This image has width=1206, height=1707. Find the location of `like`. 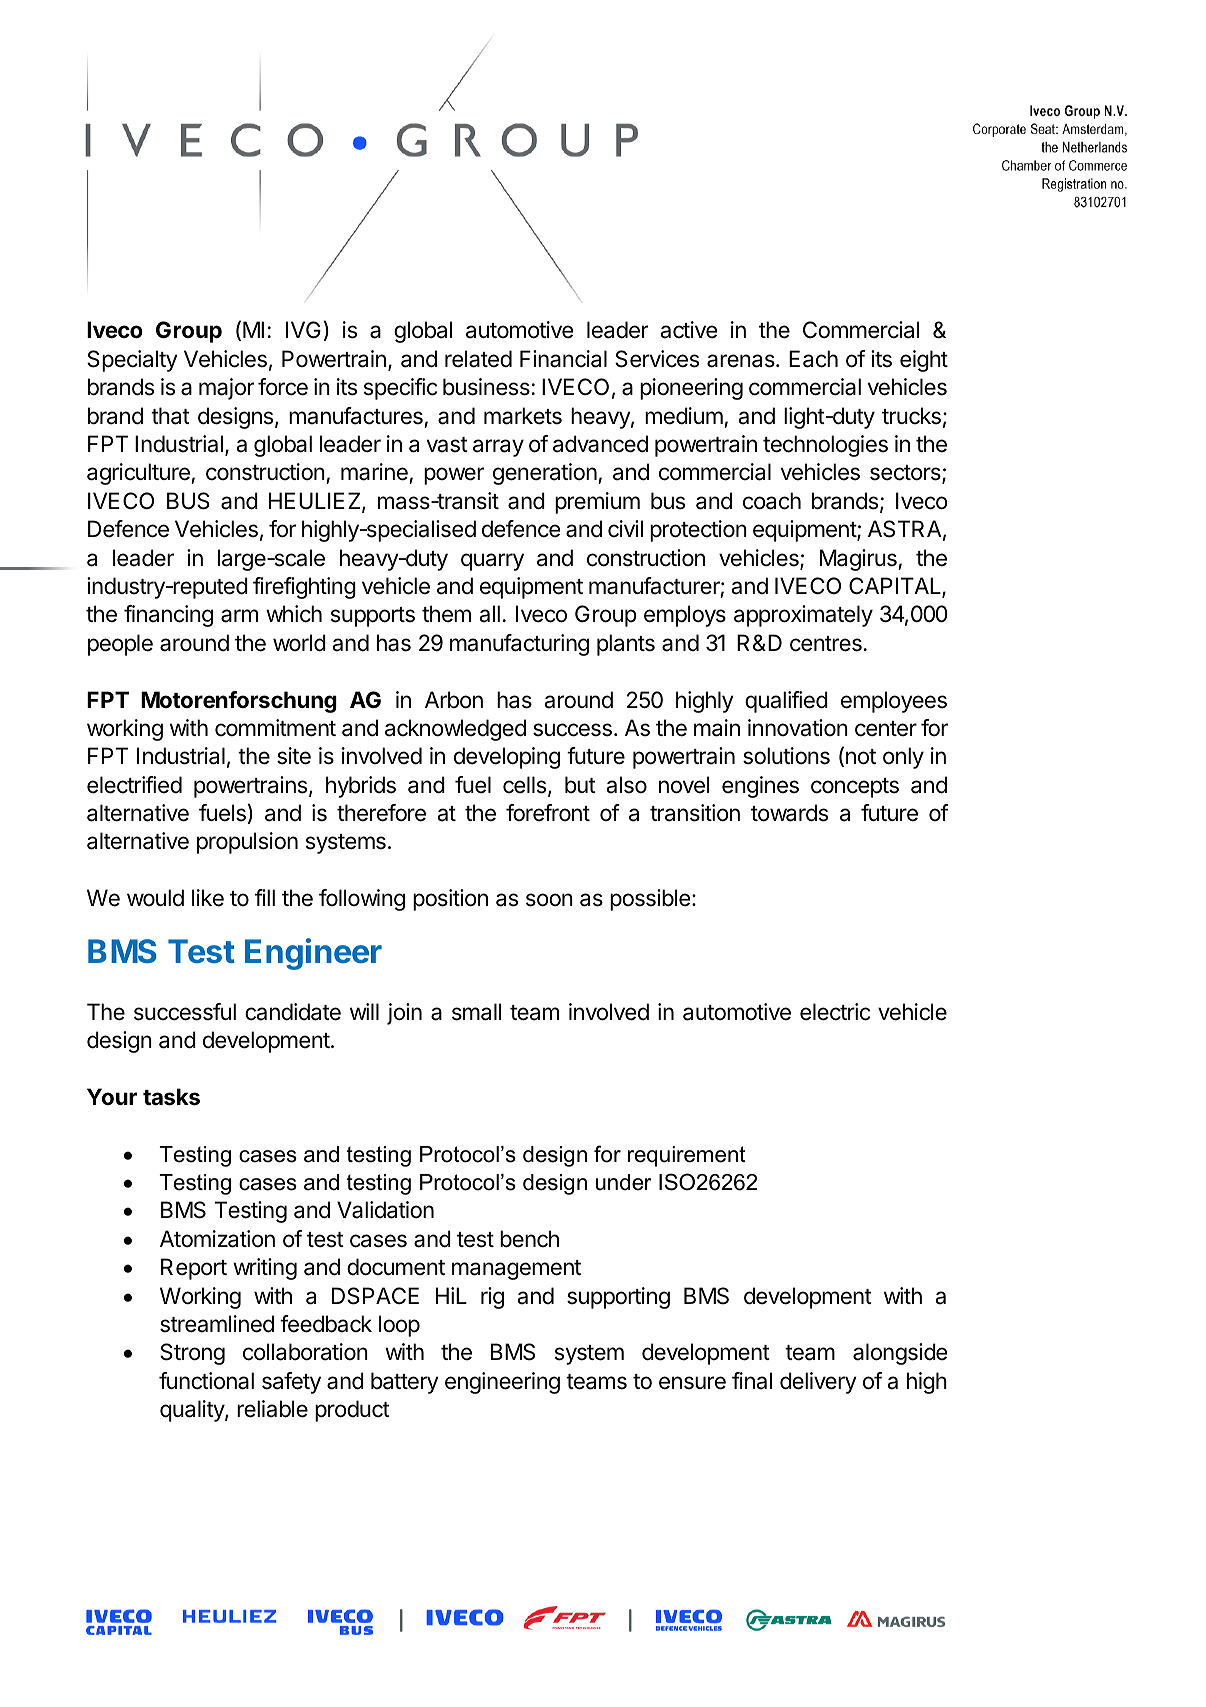

like is located at coordinates (208, 898).
